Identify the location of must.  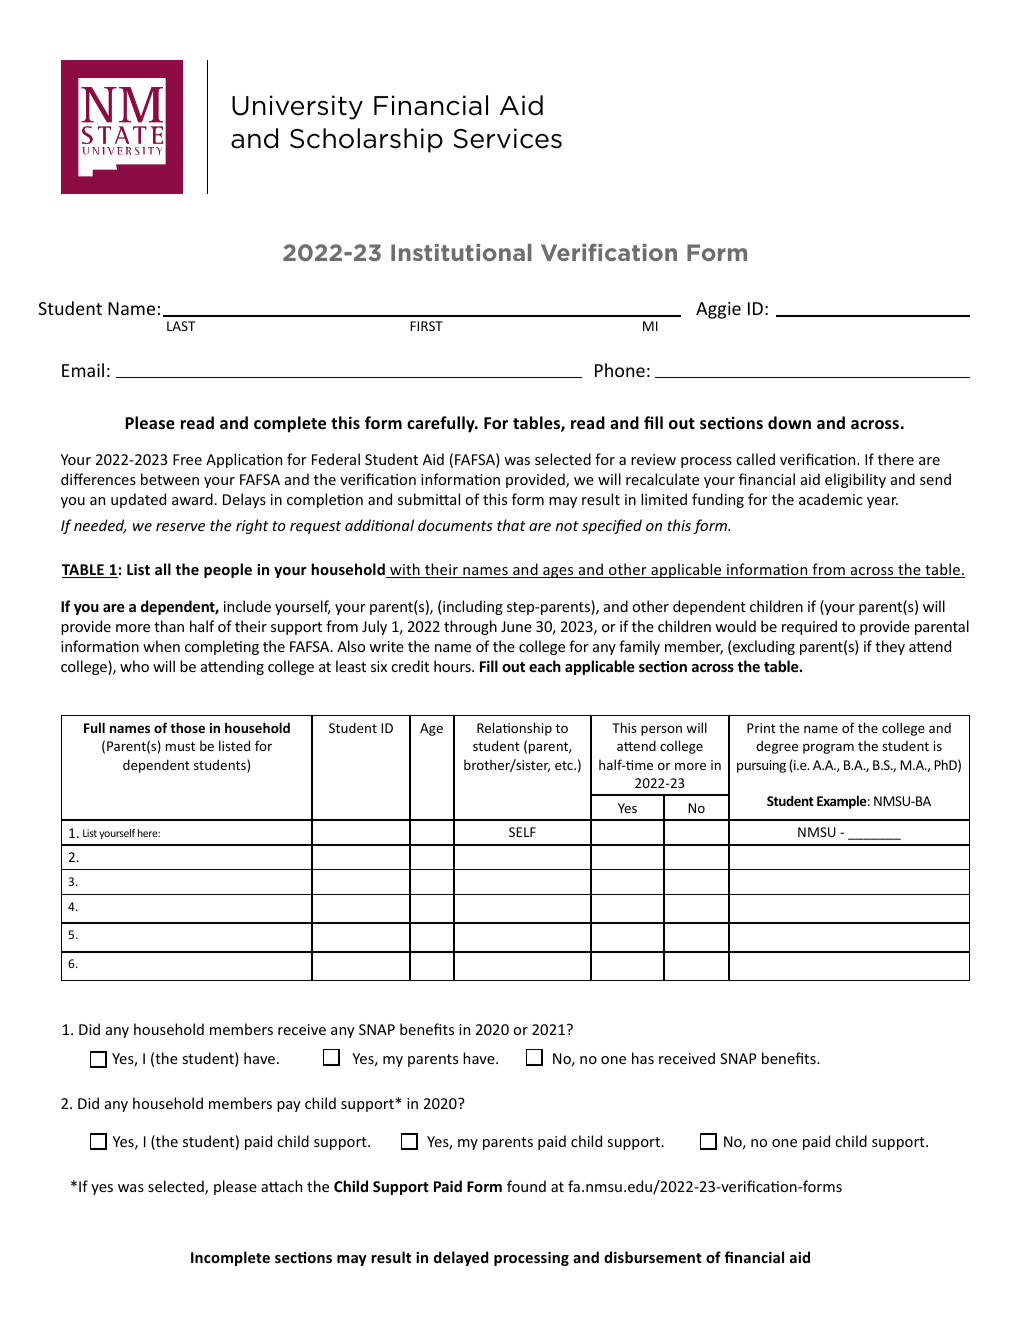
(180, 746).
